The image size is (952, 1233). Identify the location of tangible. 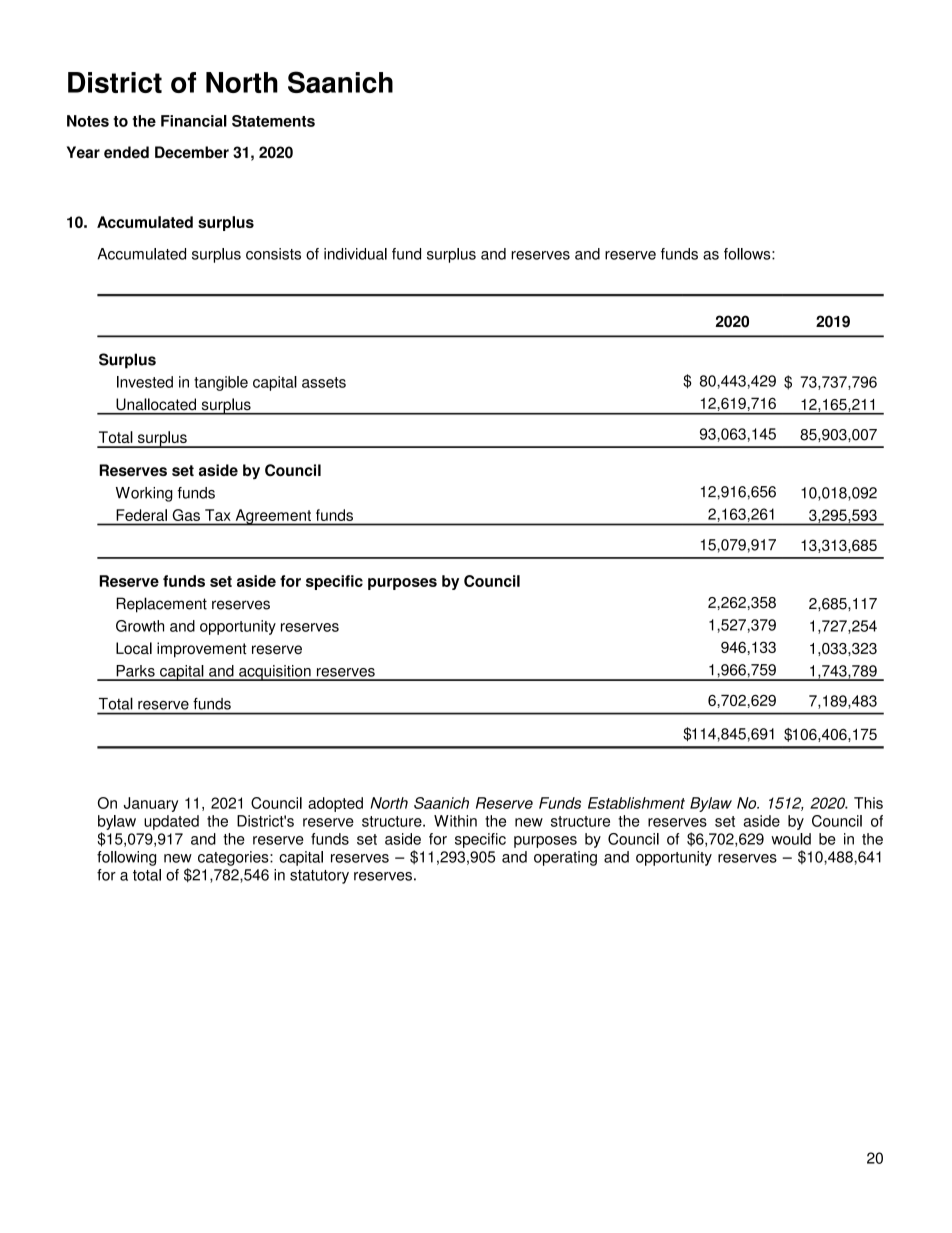
(221, 383).
